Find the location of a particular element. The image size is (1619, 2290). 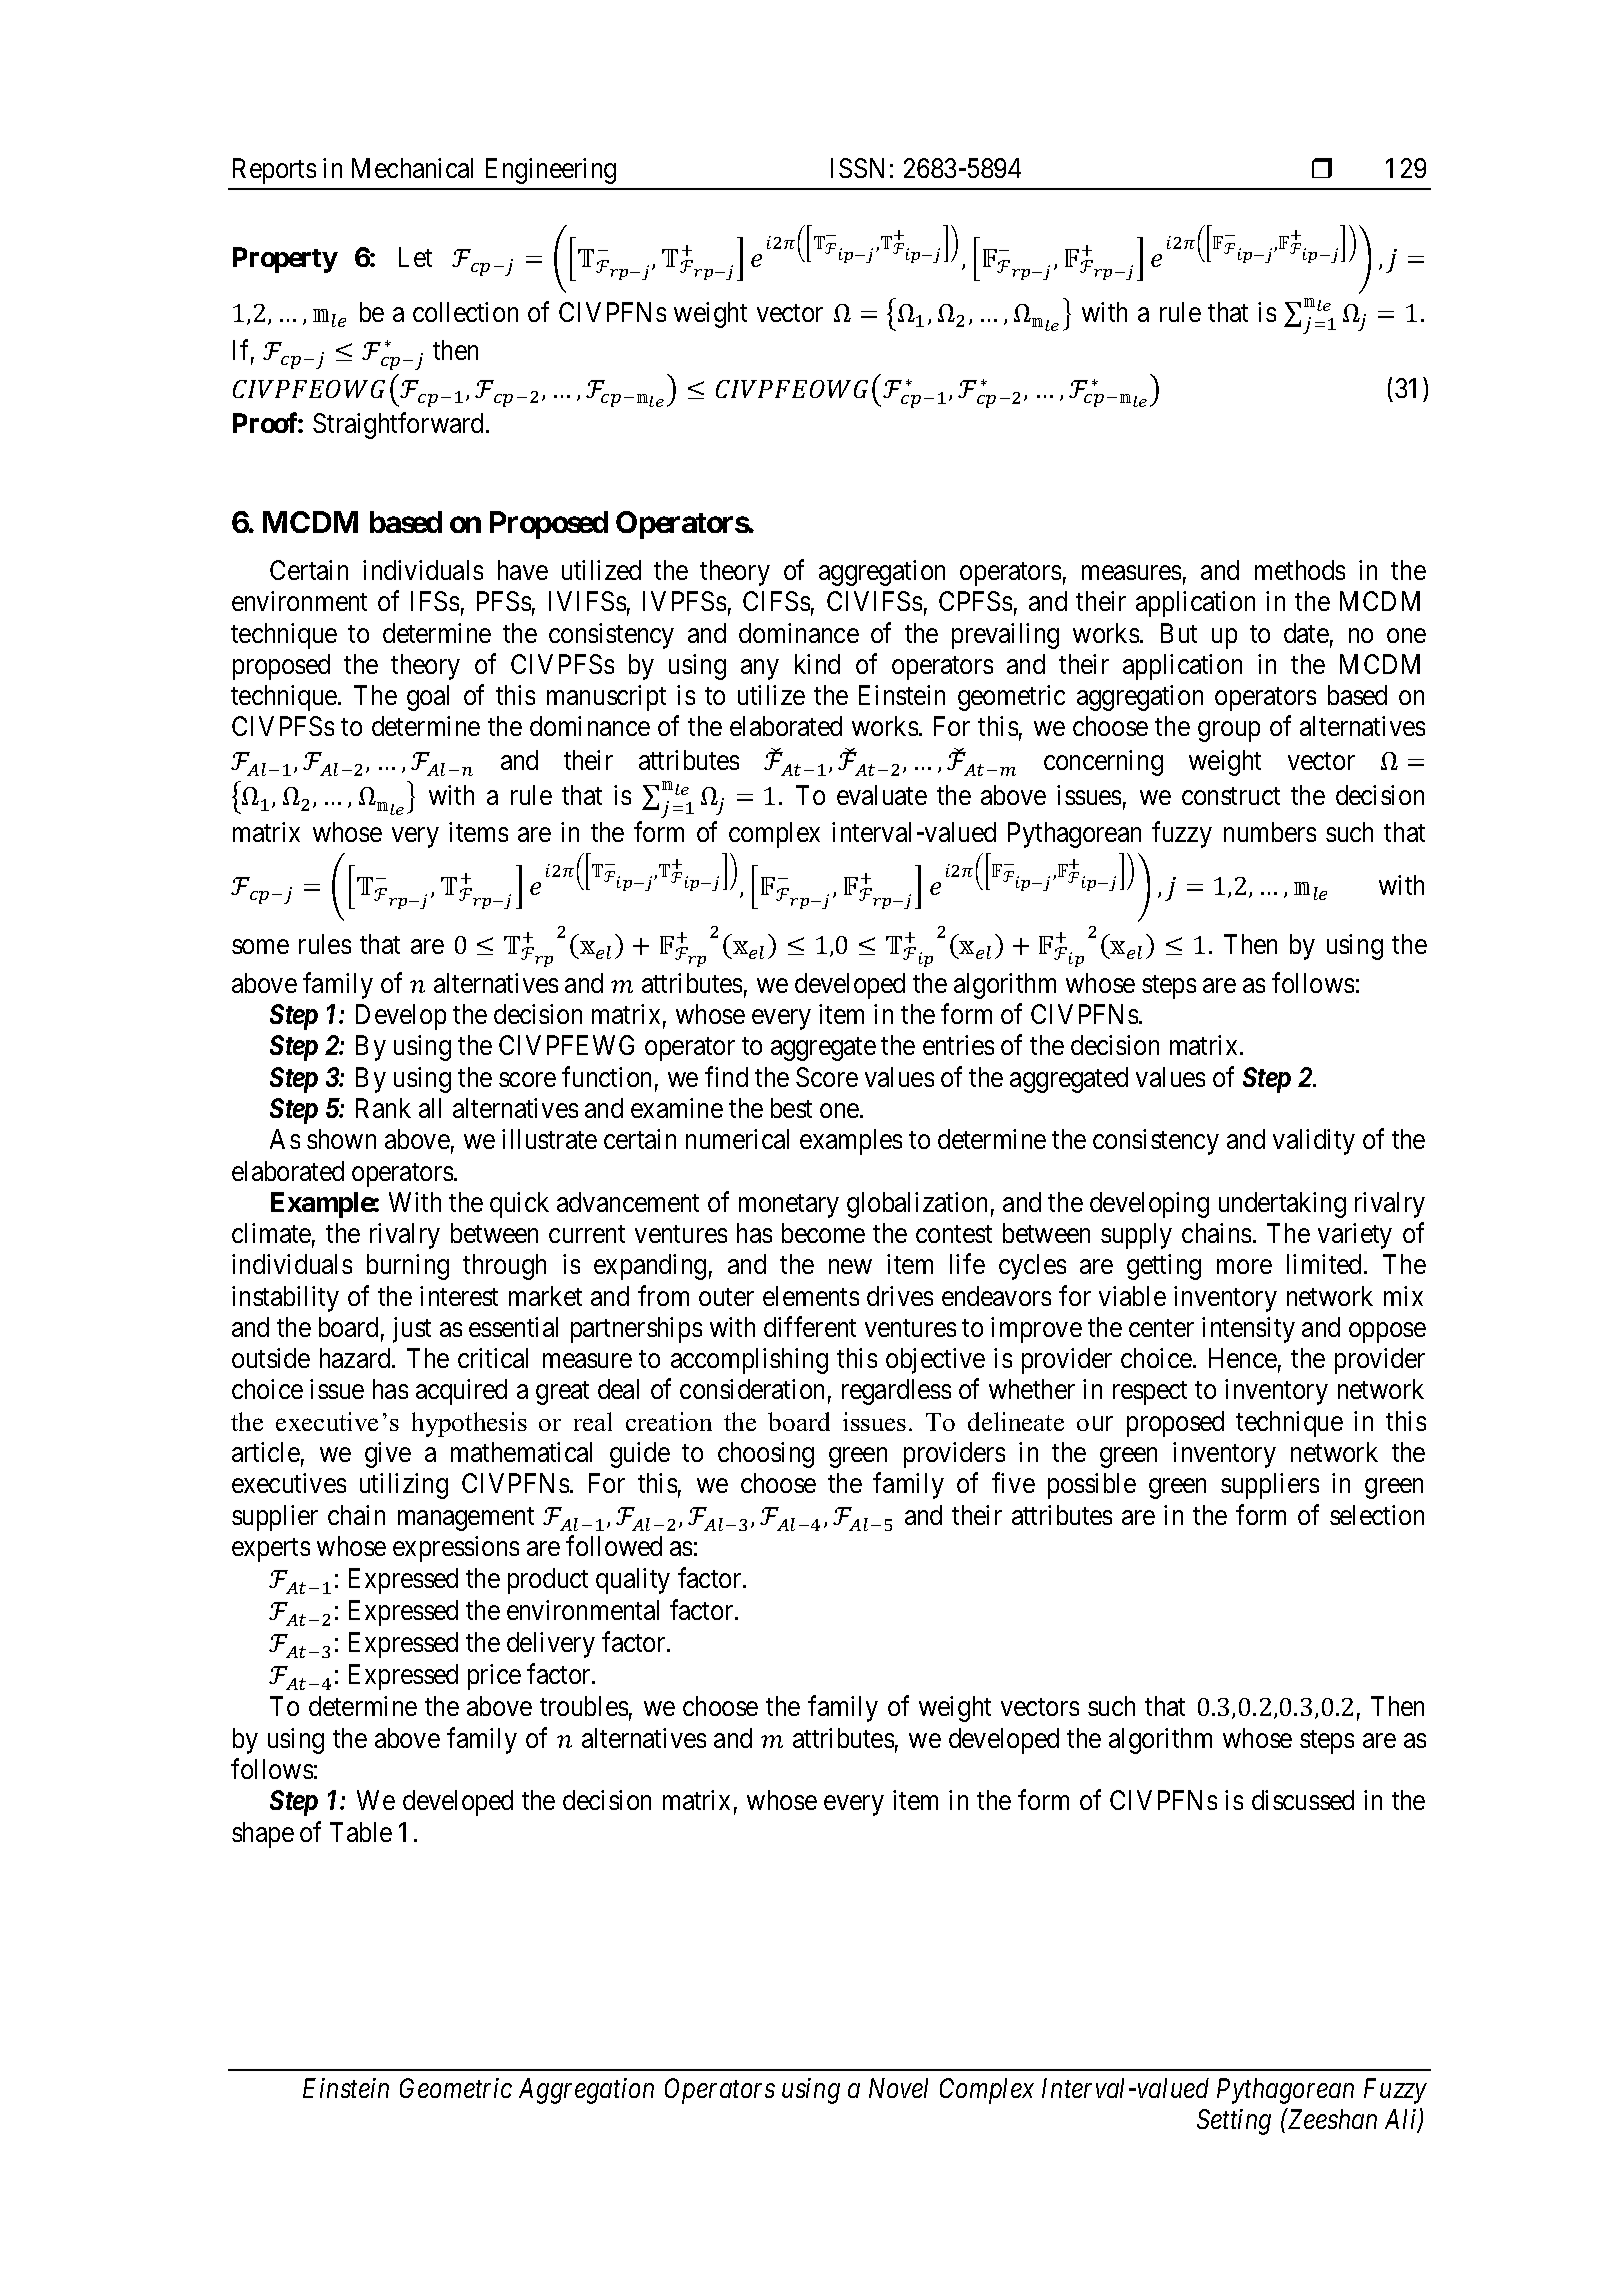

methods is located at coordinates (1300, 570).
